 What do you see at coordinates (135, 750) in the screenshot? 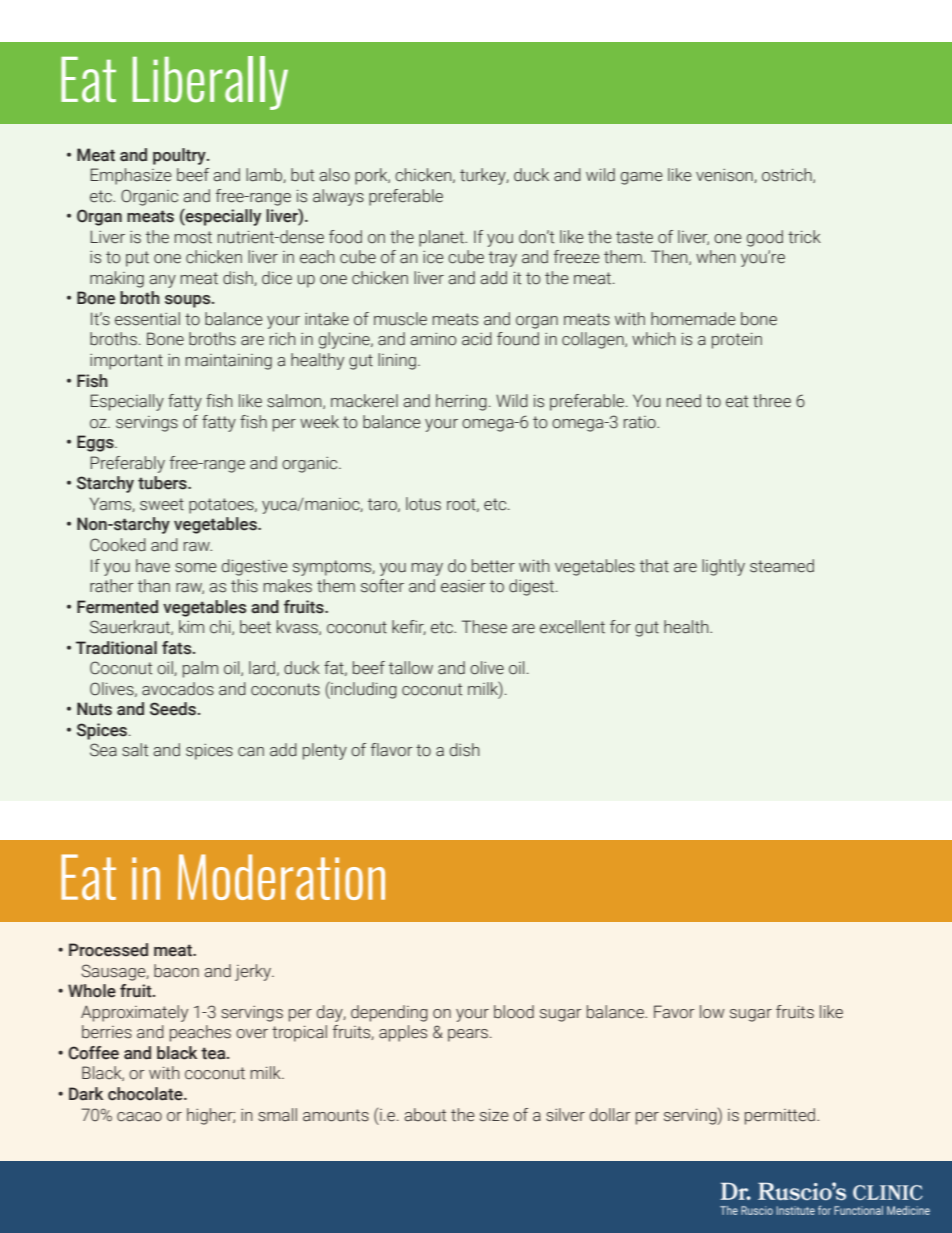
I see `salt` at bounding box center [135, 750].
